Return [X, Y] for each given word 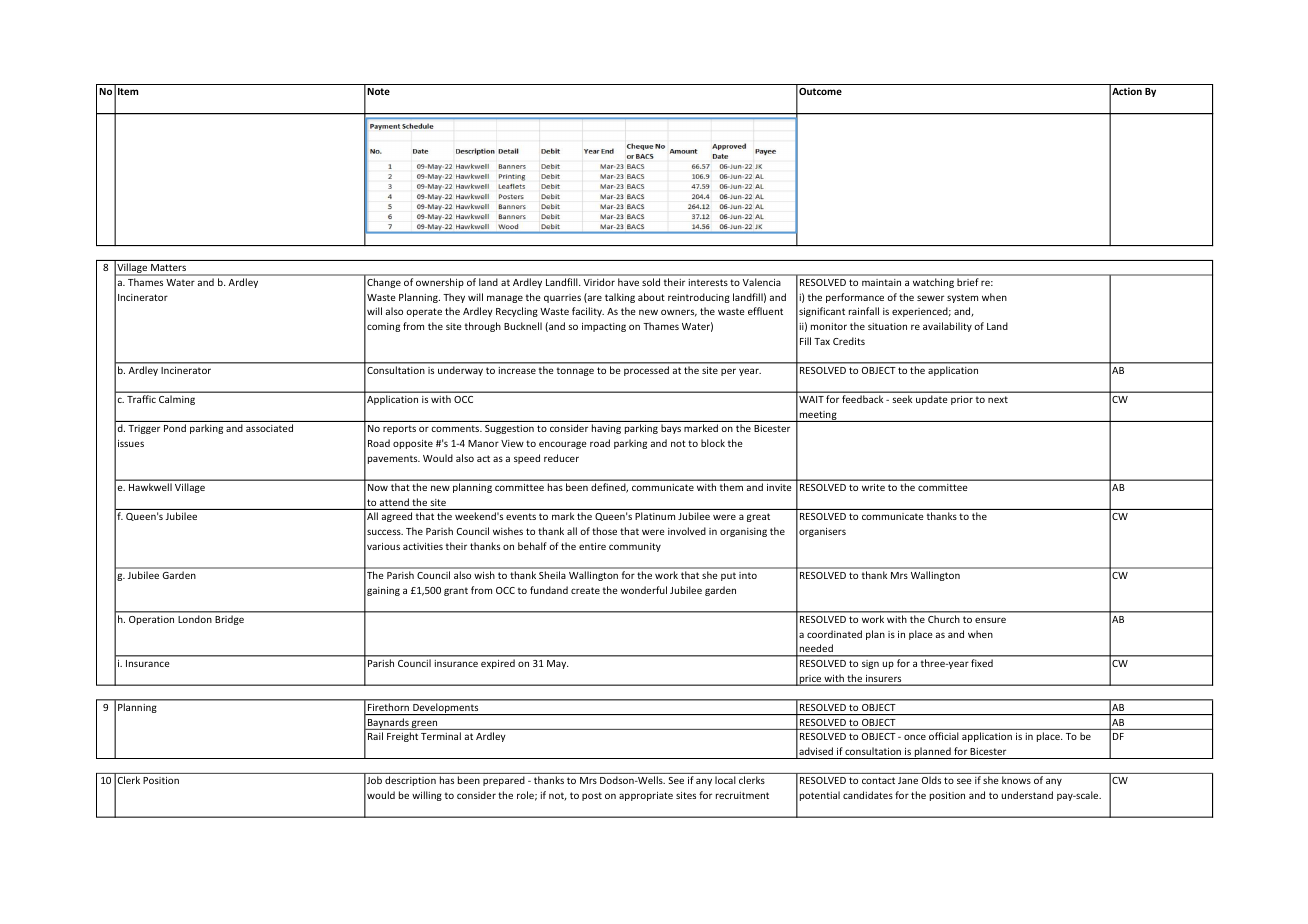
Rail [375, 736]
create [585, 590]
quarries [562, 298]
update [931, 400]
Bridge [230, 620]
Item [128, 91]
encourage [563, 445]
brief [967, 282]
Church [943, 619]
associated [269, 428]
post [592, 796]
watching [933, 283]
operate [424, 312]
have [628, 282]
